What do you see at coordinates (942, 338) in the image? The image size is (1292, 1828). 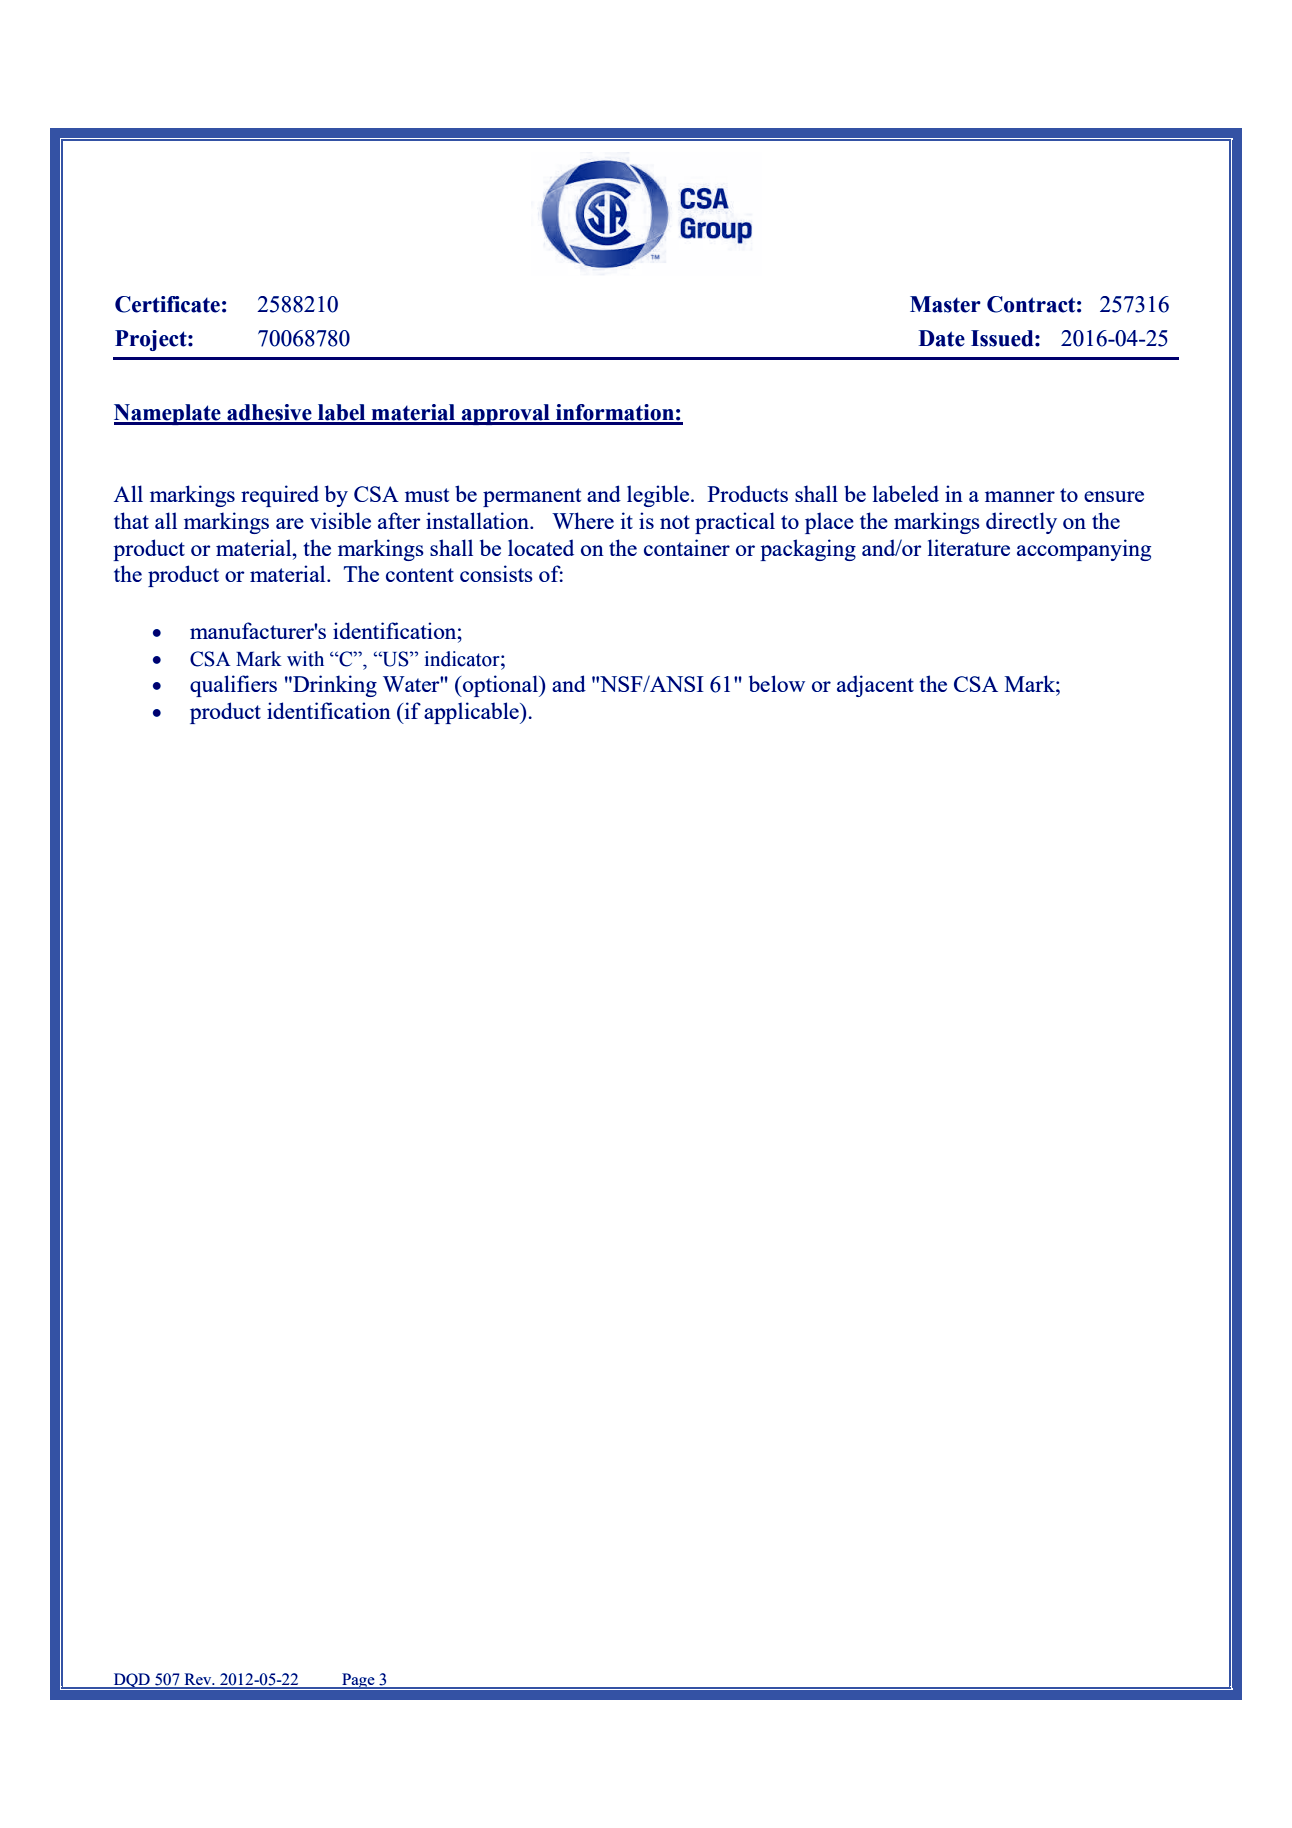 I see `Date` at bounding box center [942, 338].
